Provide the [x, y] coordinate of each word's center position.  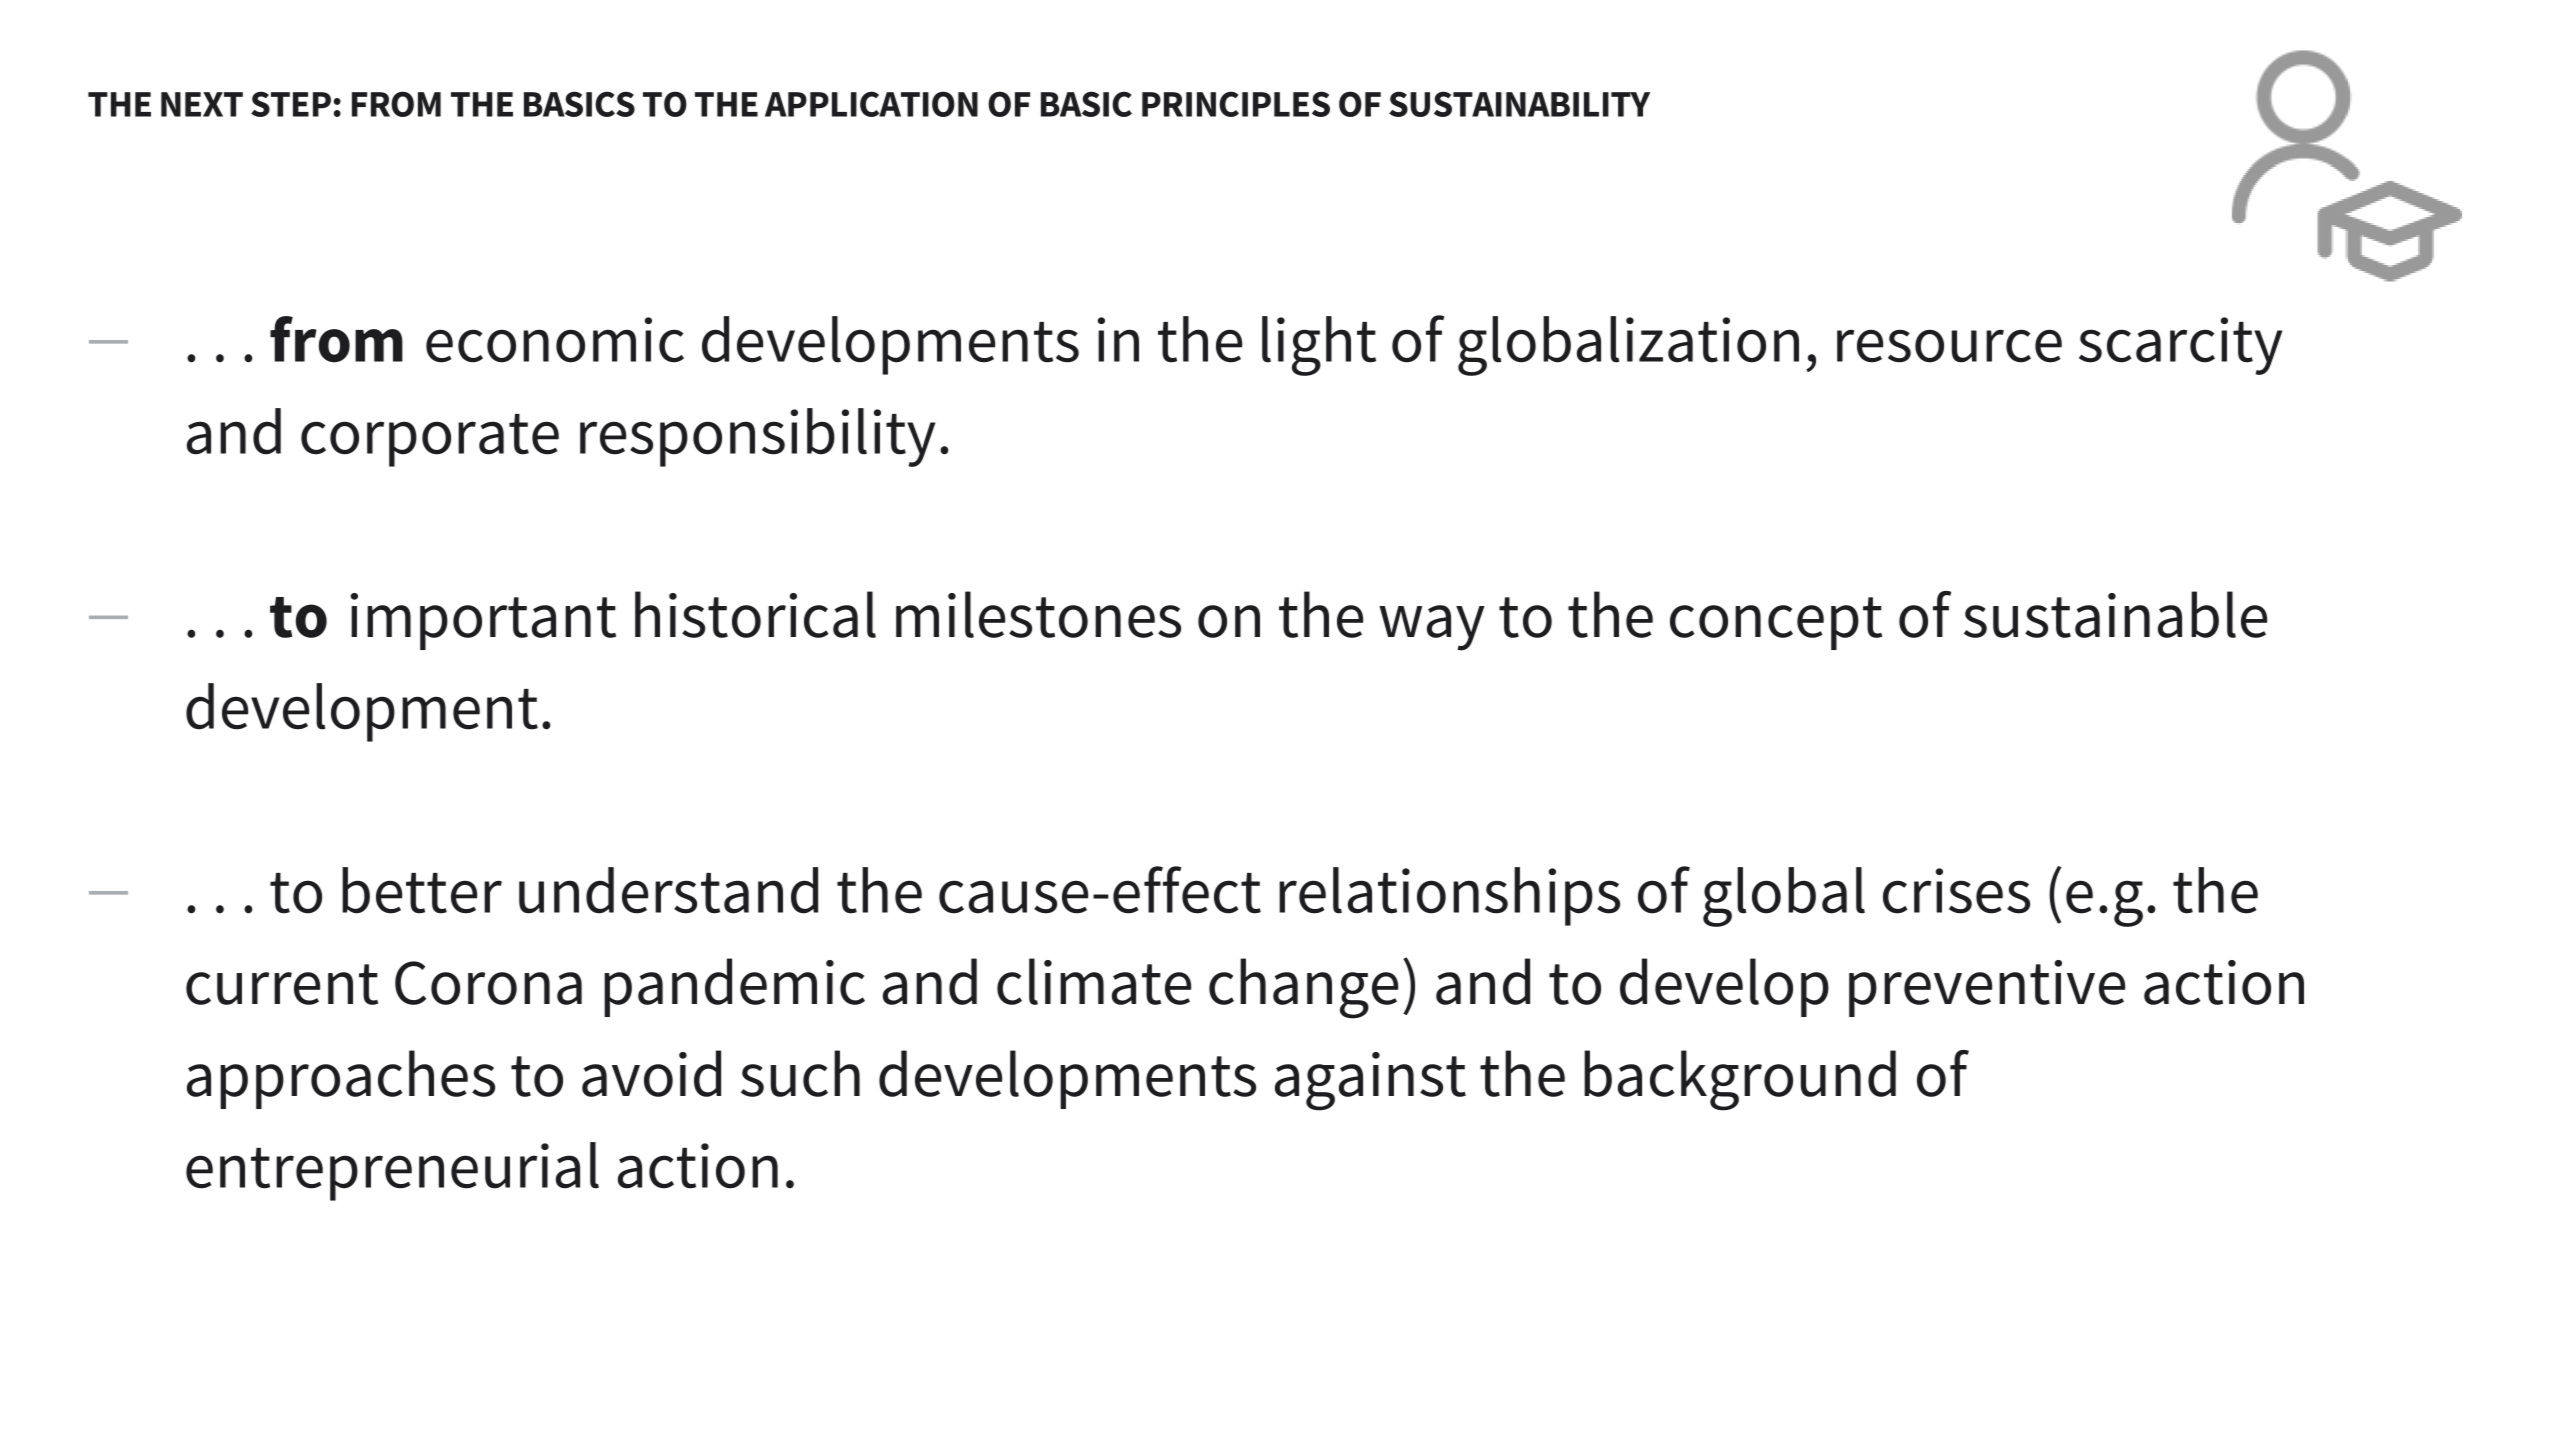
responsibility [757, 437]
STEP [291, 104]
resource [1949, 346]
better [422, 890]
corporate [430, 440]
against [1370, 1081]
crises [1956, 891]
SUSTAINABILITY [1519, 104]
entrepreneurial [392, 1171]
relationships [1449, 896]
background [1740, 1080]
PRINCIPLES [1236, 104]
